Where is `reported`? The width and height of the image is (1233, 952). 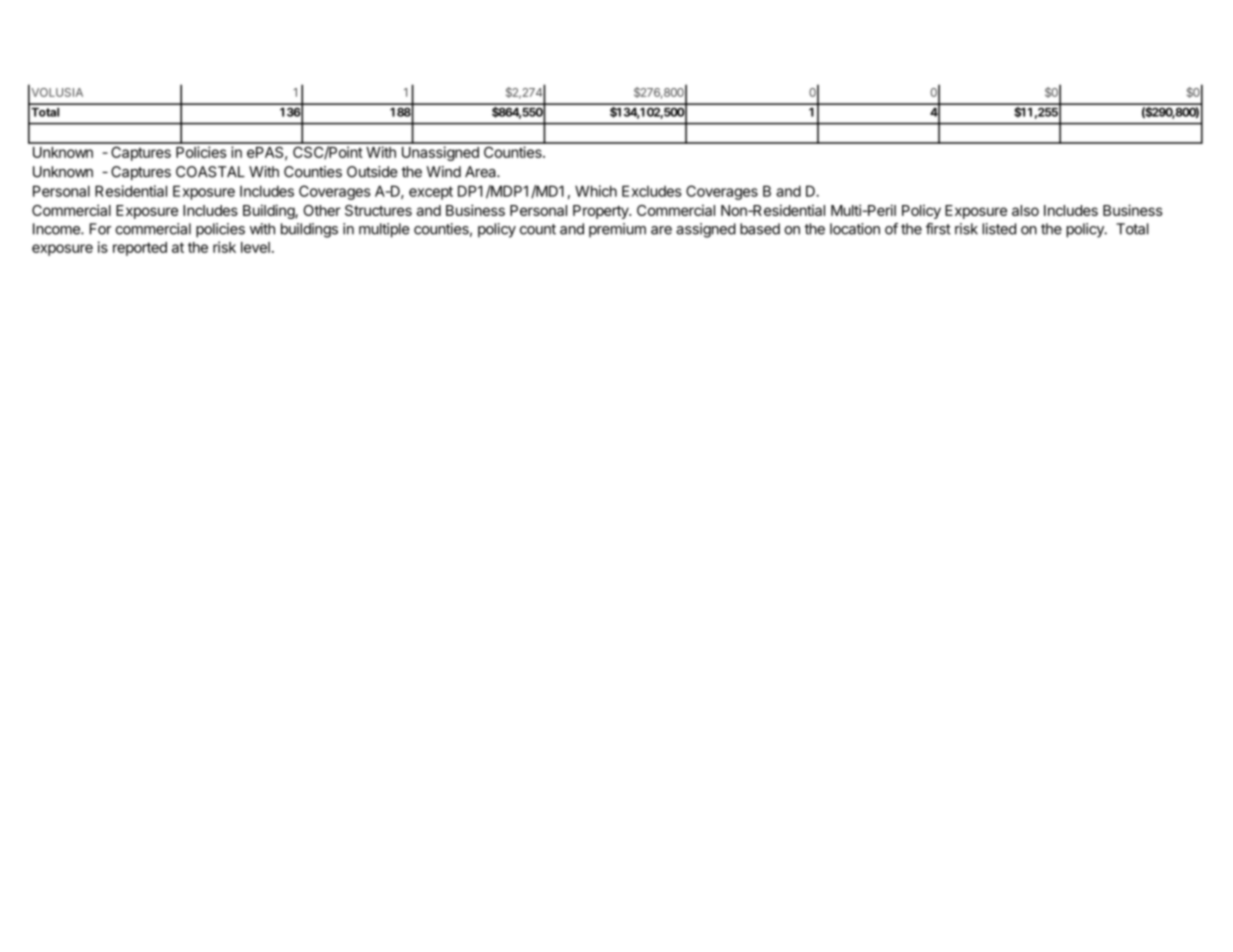
reported is located at coordinates (140, 249).
